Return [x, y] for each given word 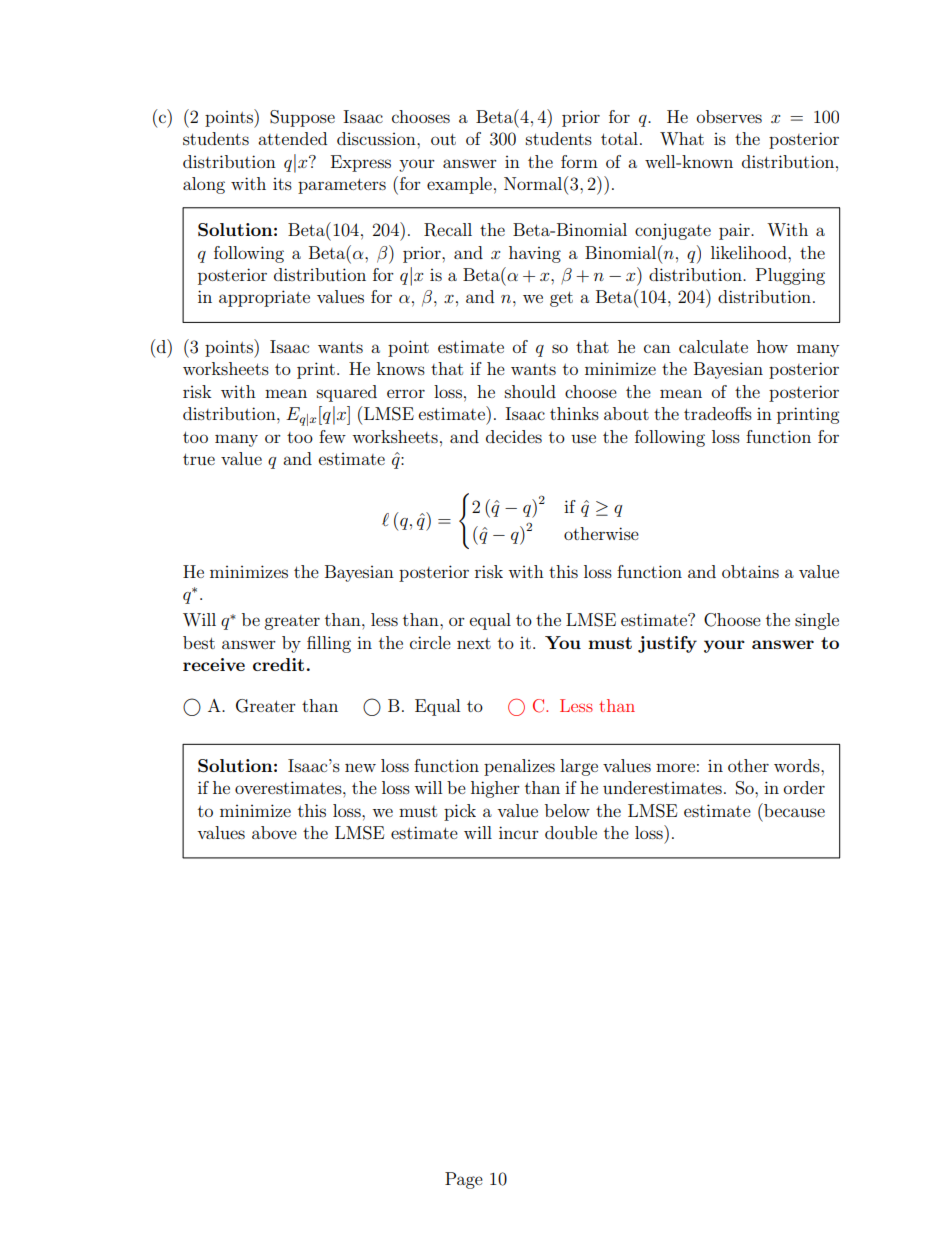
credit [278, 664]
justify [667, 644]
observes [729, 116]
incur [519, 832]
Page [464, 1180]
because [793, 810]
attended [292, 138]
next [474, 643]
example [459, 185]
